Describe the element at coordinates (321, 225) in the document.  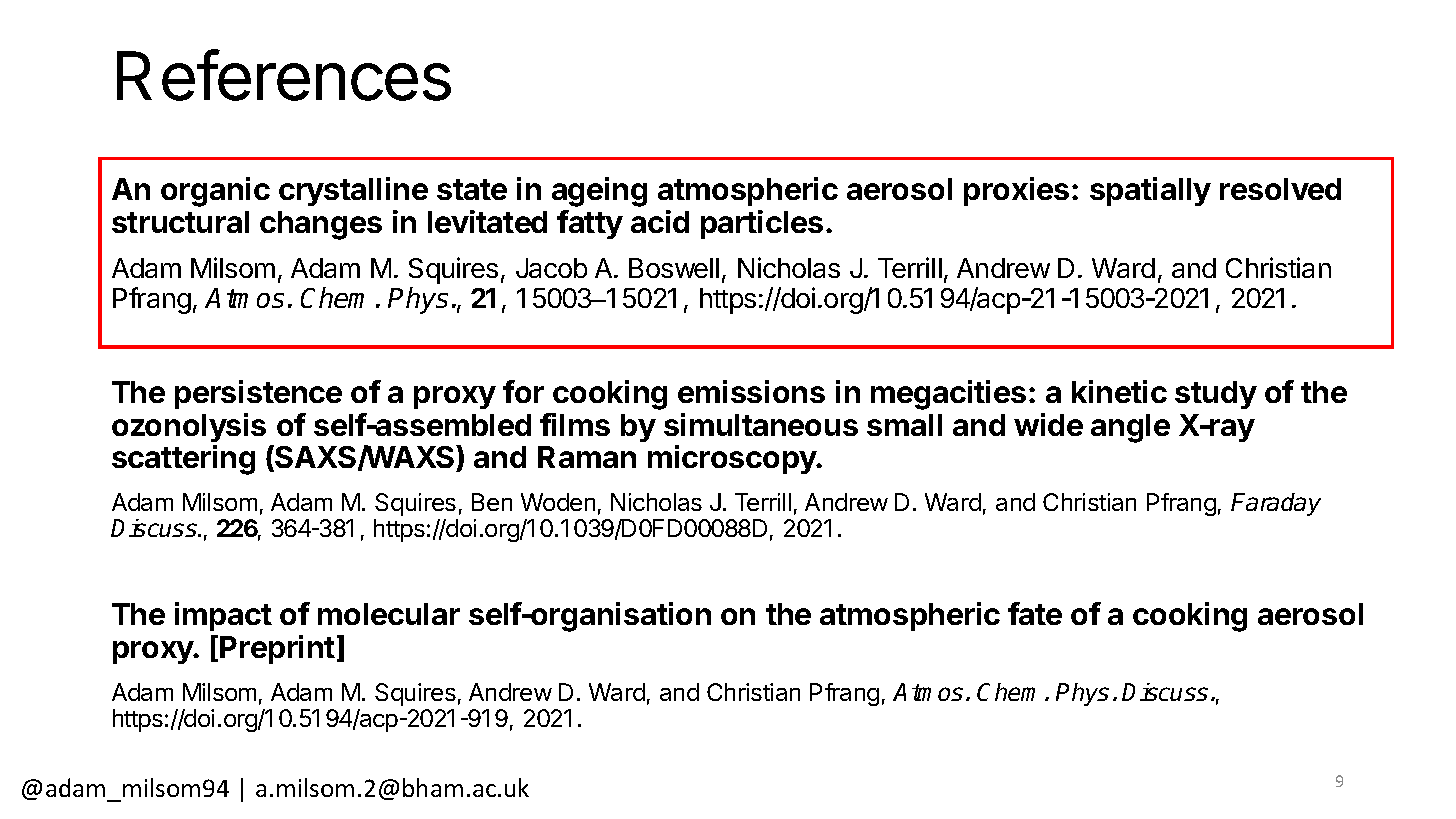
I see `changes` at that location.
